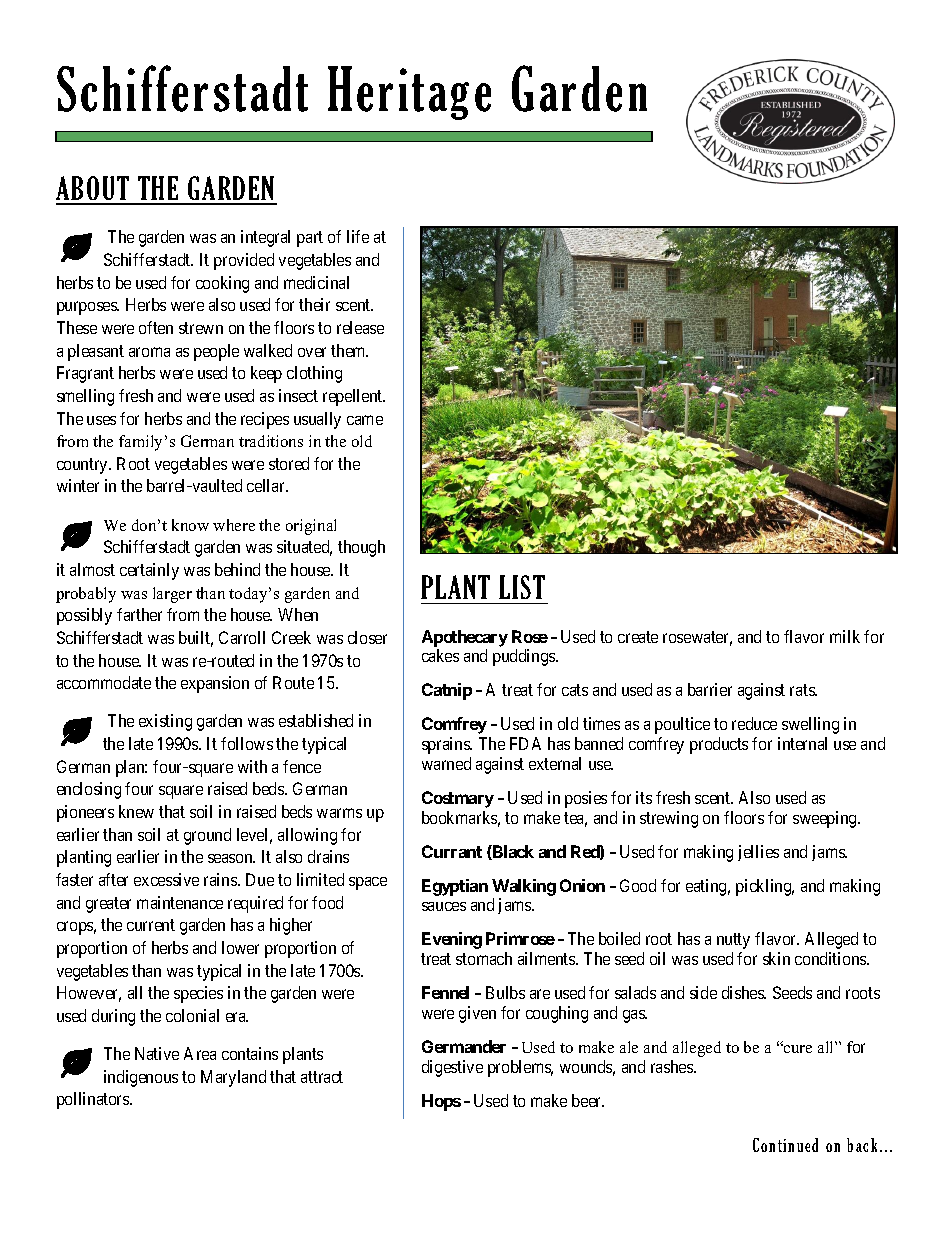 Image resolution: width=952 pixels, height=1233 pixels. I want to click on products, so click(719, 745).
